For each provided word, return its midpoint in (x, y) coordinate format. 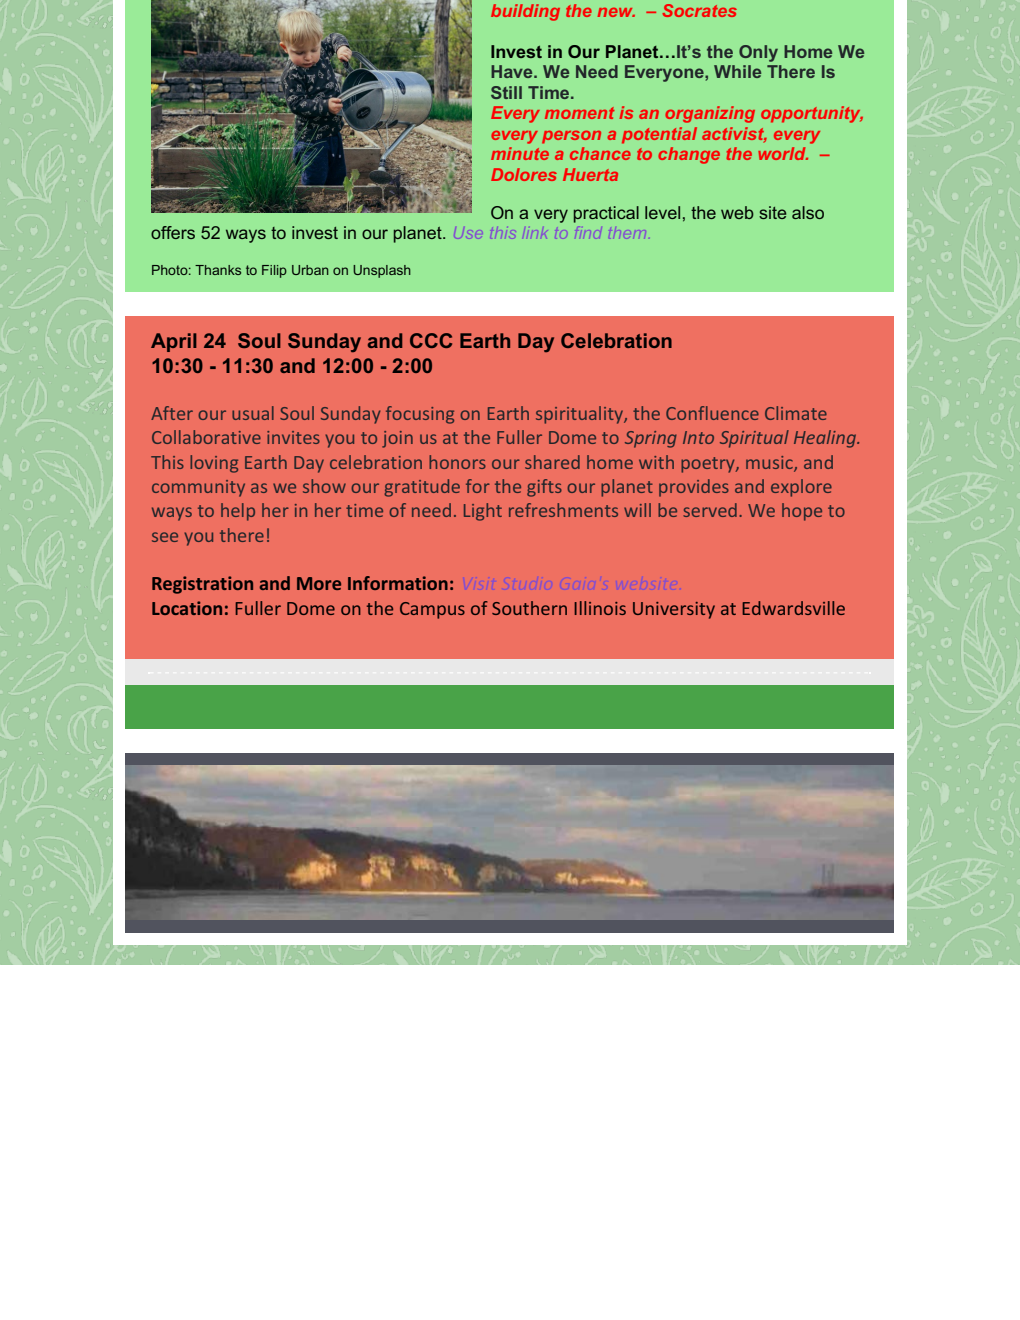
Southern (529, 608)
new (616, 12)
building (525, 12)
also (808, 212)
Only (758, 53)
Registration (202, 585)
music (770, 463)
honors (457, 462)
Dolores (524, 174)
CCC (431, 340)
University (674, 610)
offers (173, 232)
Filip (274, 271)
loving (214, 464)
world (783, 153)
